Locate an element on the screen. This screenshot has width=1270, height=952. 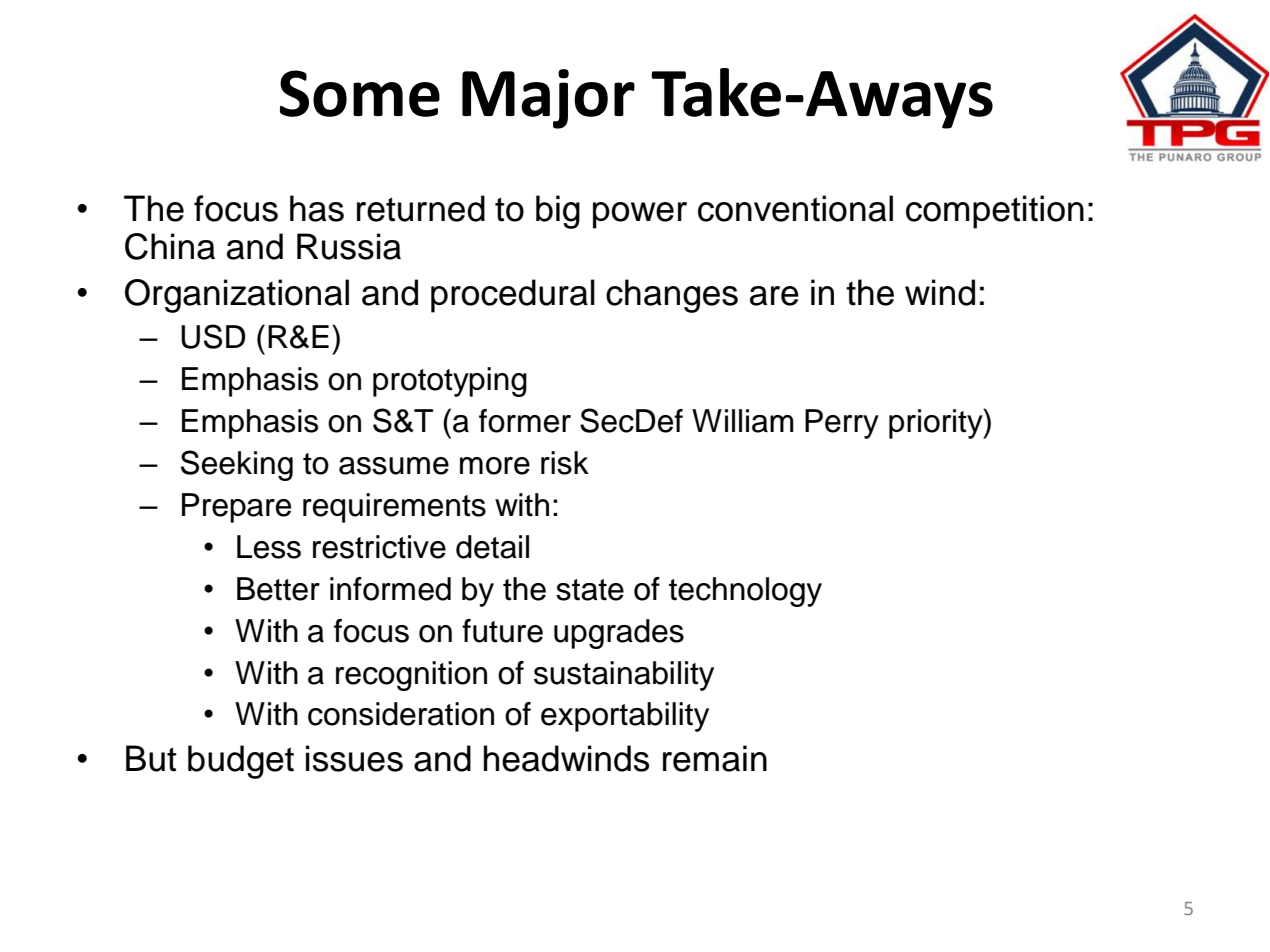
Perry is located at coordinates (842, 424).
